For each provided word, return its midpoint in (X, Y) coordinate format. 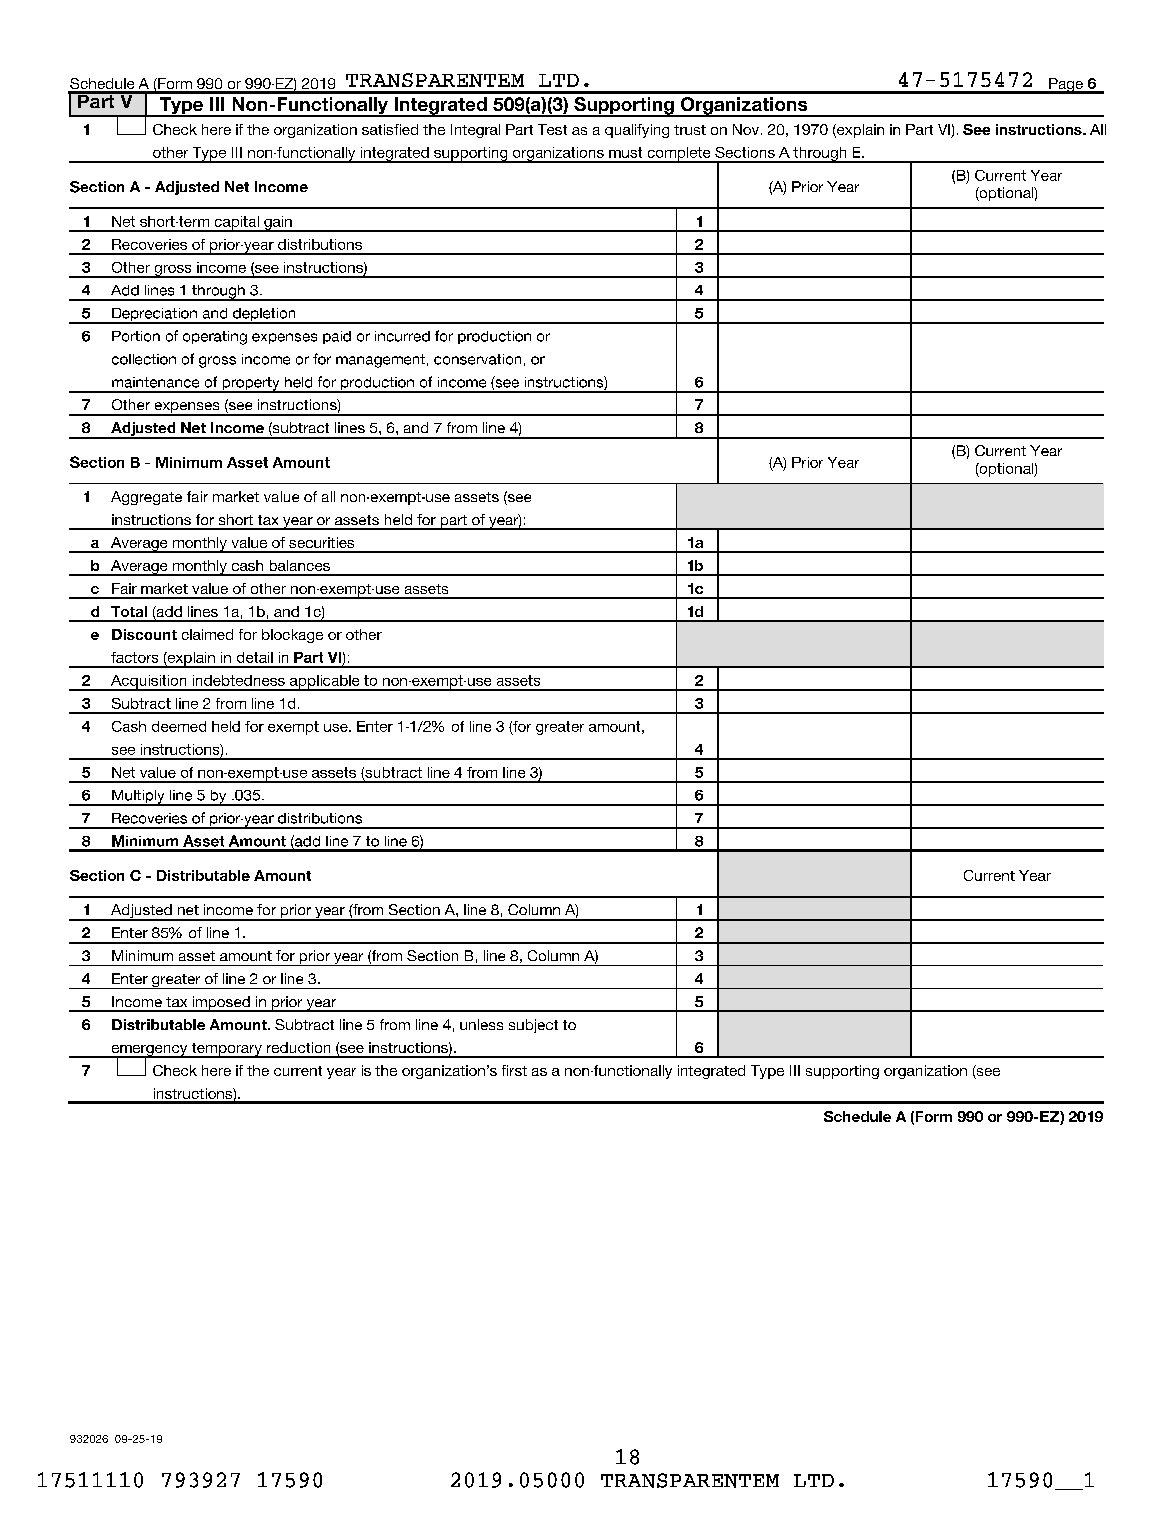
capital (236, 224)
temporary (226, 1050)
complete (679, 155)
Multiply (138, 798)
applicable (325, 683)
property (251, 385)
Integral (475, 131)
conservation (477, 359)
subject (533, 1026)
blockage (292, 636)
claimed (207, 634)
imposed (221, 1004)
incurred (402, 336)
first (514, 1070)
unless (481, 1024)
